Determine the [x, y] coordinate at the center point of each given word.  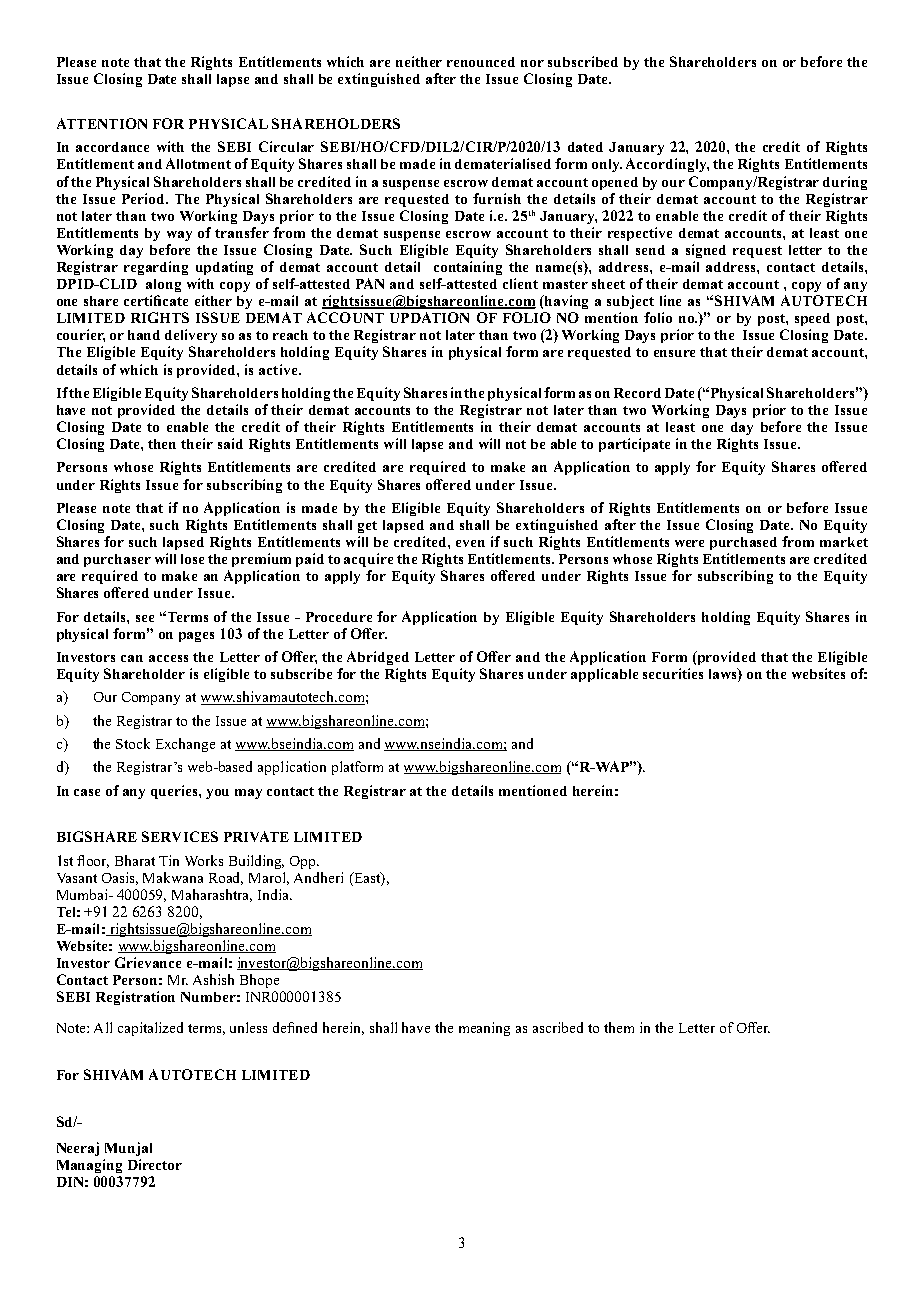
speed [812, 319]
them [619, 1027]
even [470, 543]
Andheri [318, 877]
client [520, 283]
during [845, 183]
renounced [481, 62]
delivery [191, 336]
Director [155, 1164]
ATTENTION [102, 123]
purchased [743, 543]
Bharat [135, 860]
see [145, 618]
